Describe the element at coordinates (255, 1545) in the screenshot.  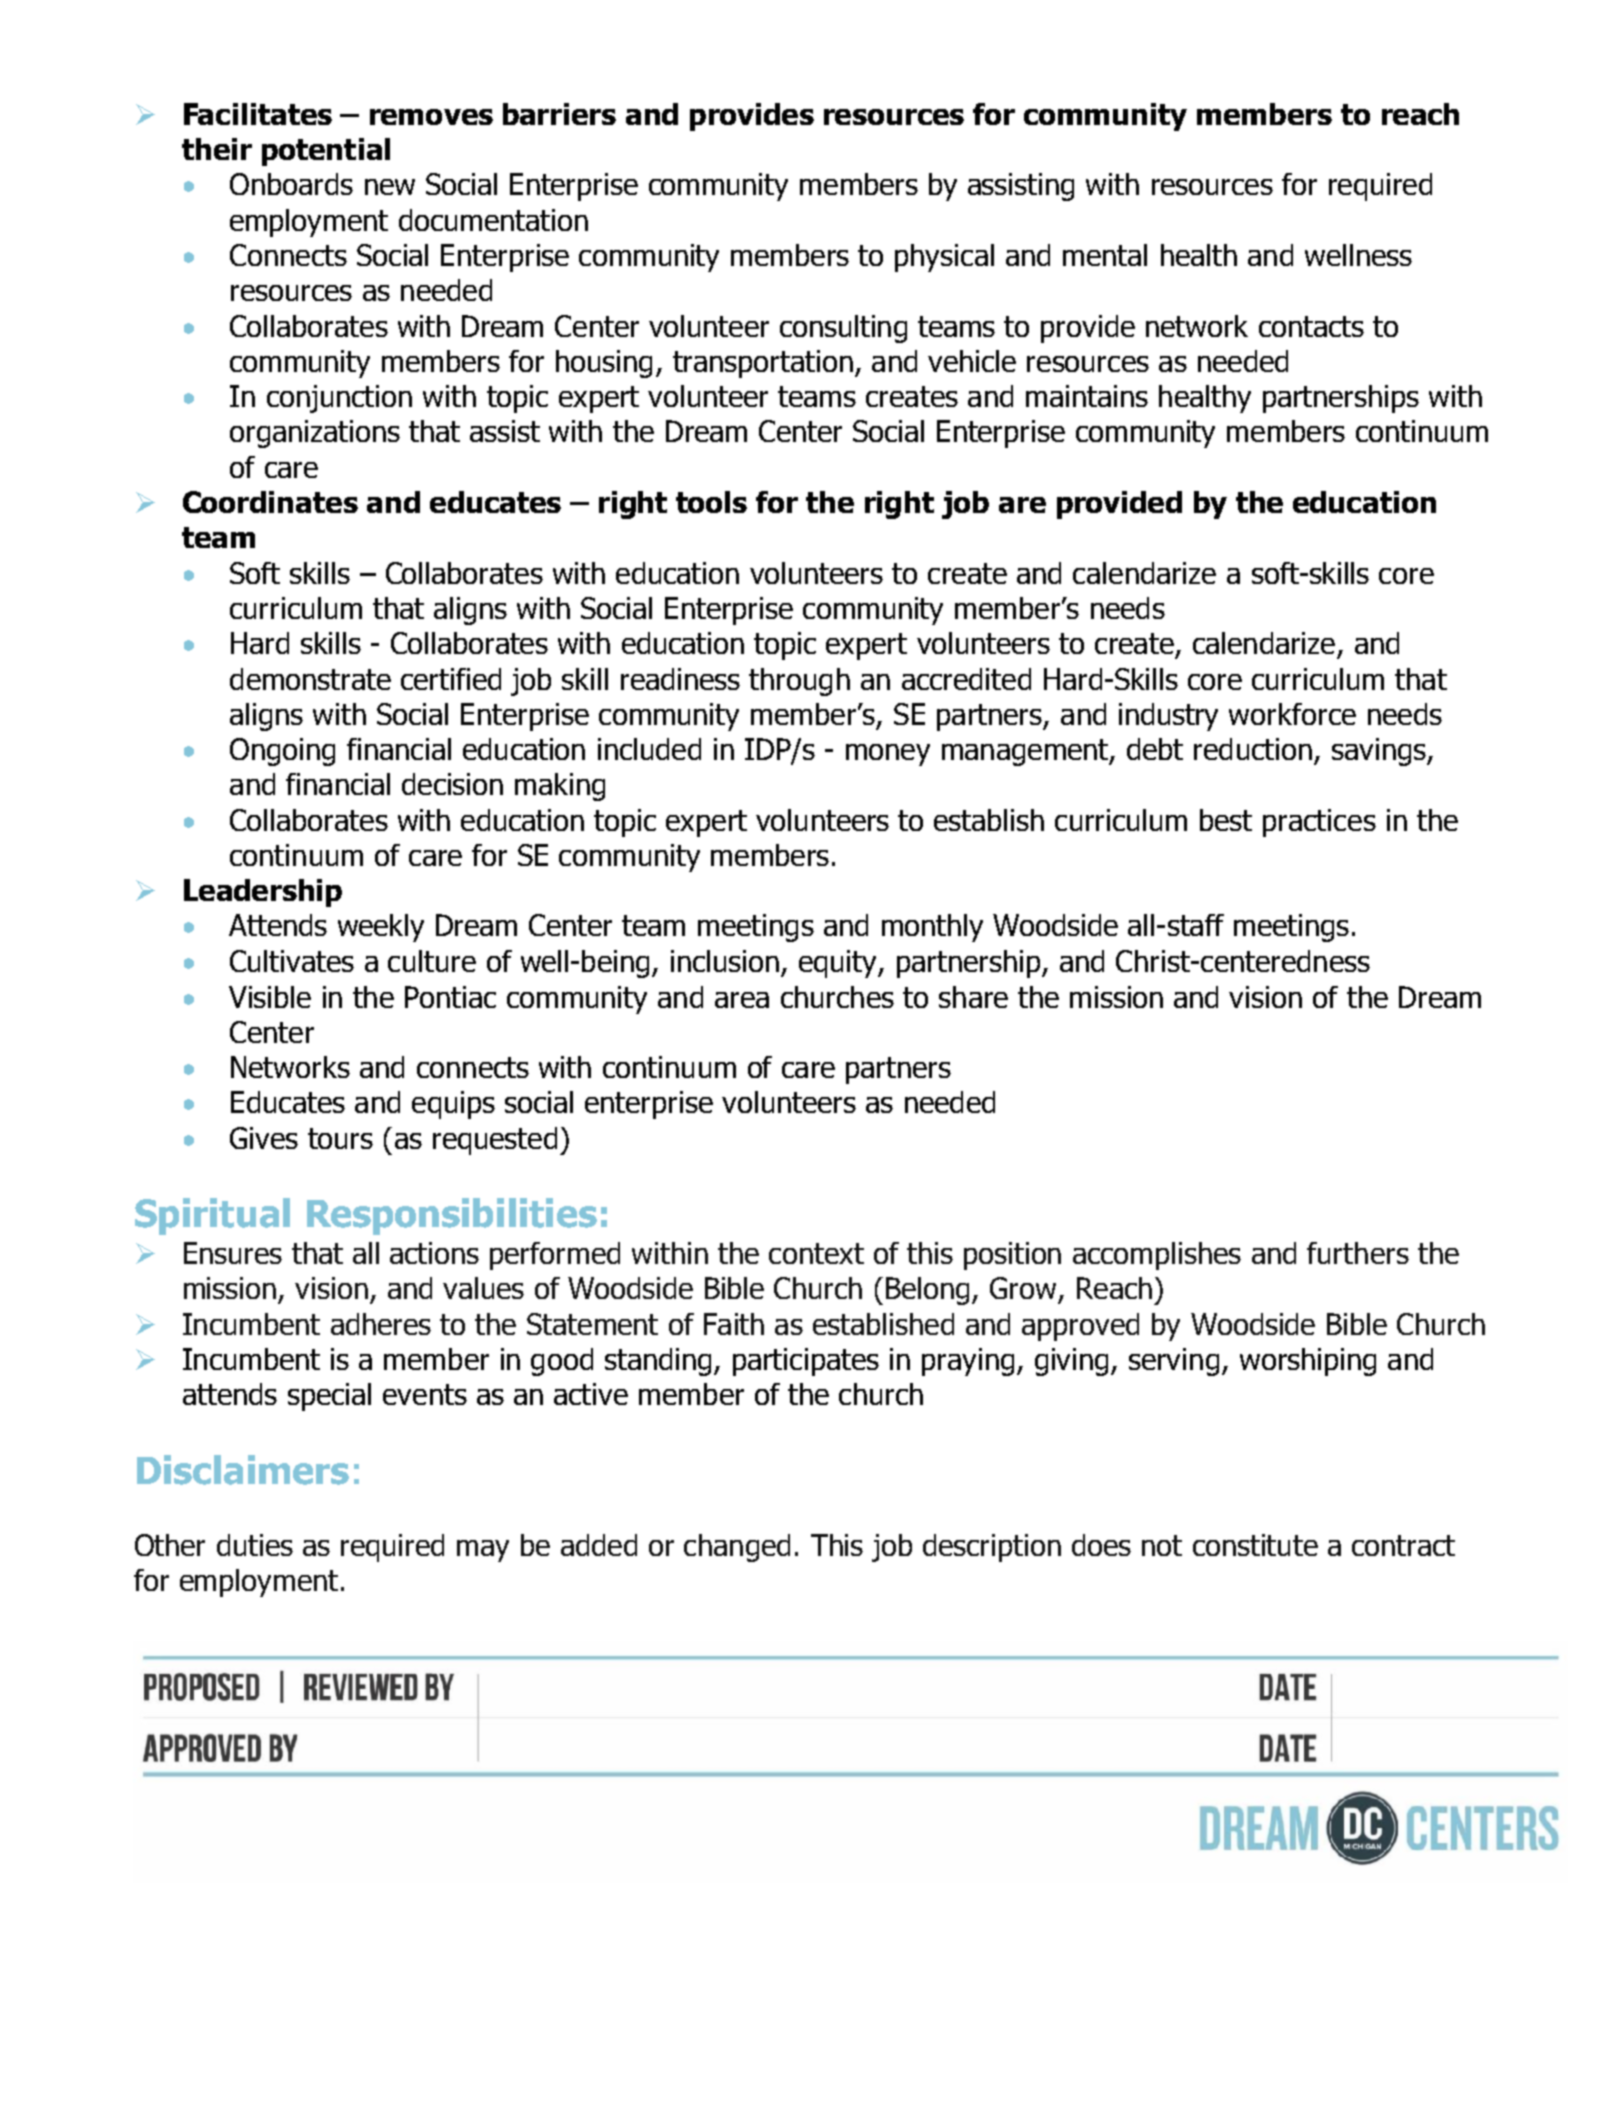
I see `duties` at that location.
